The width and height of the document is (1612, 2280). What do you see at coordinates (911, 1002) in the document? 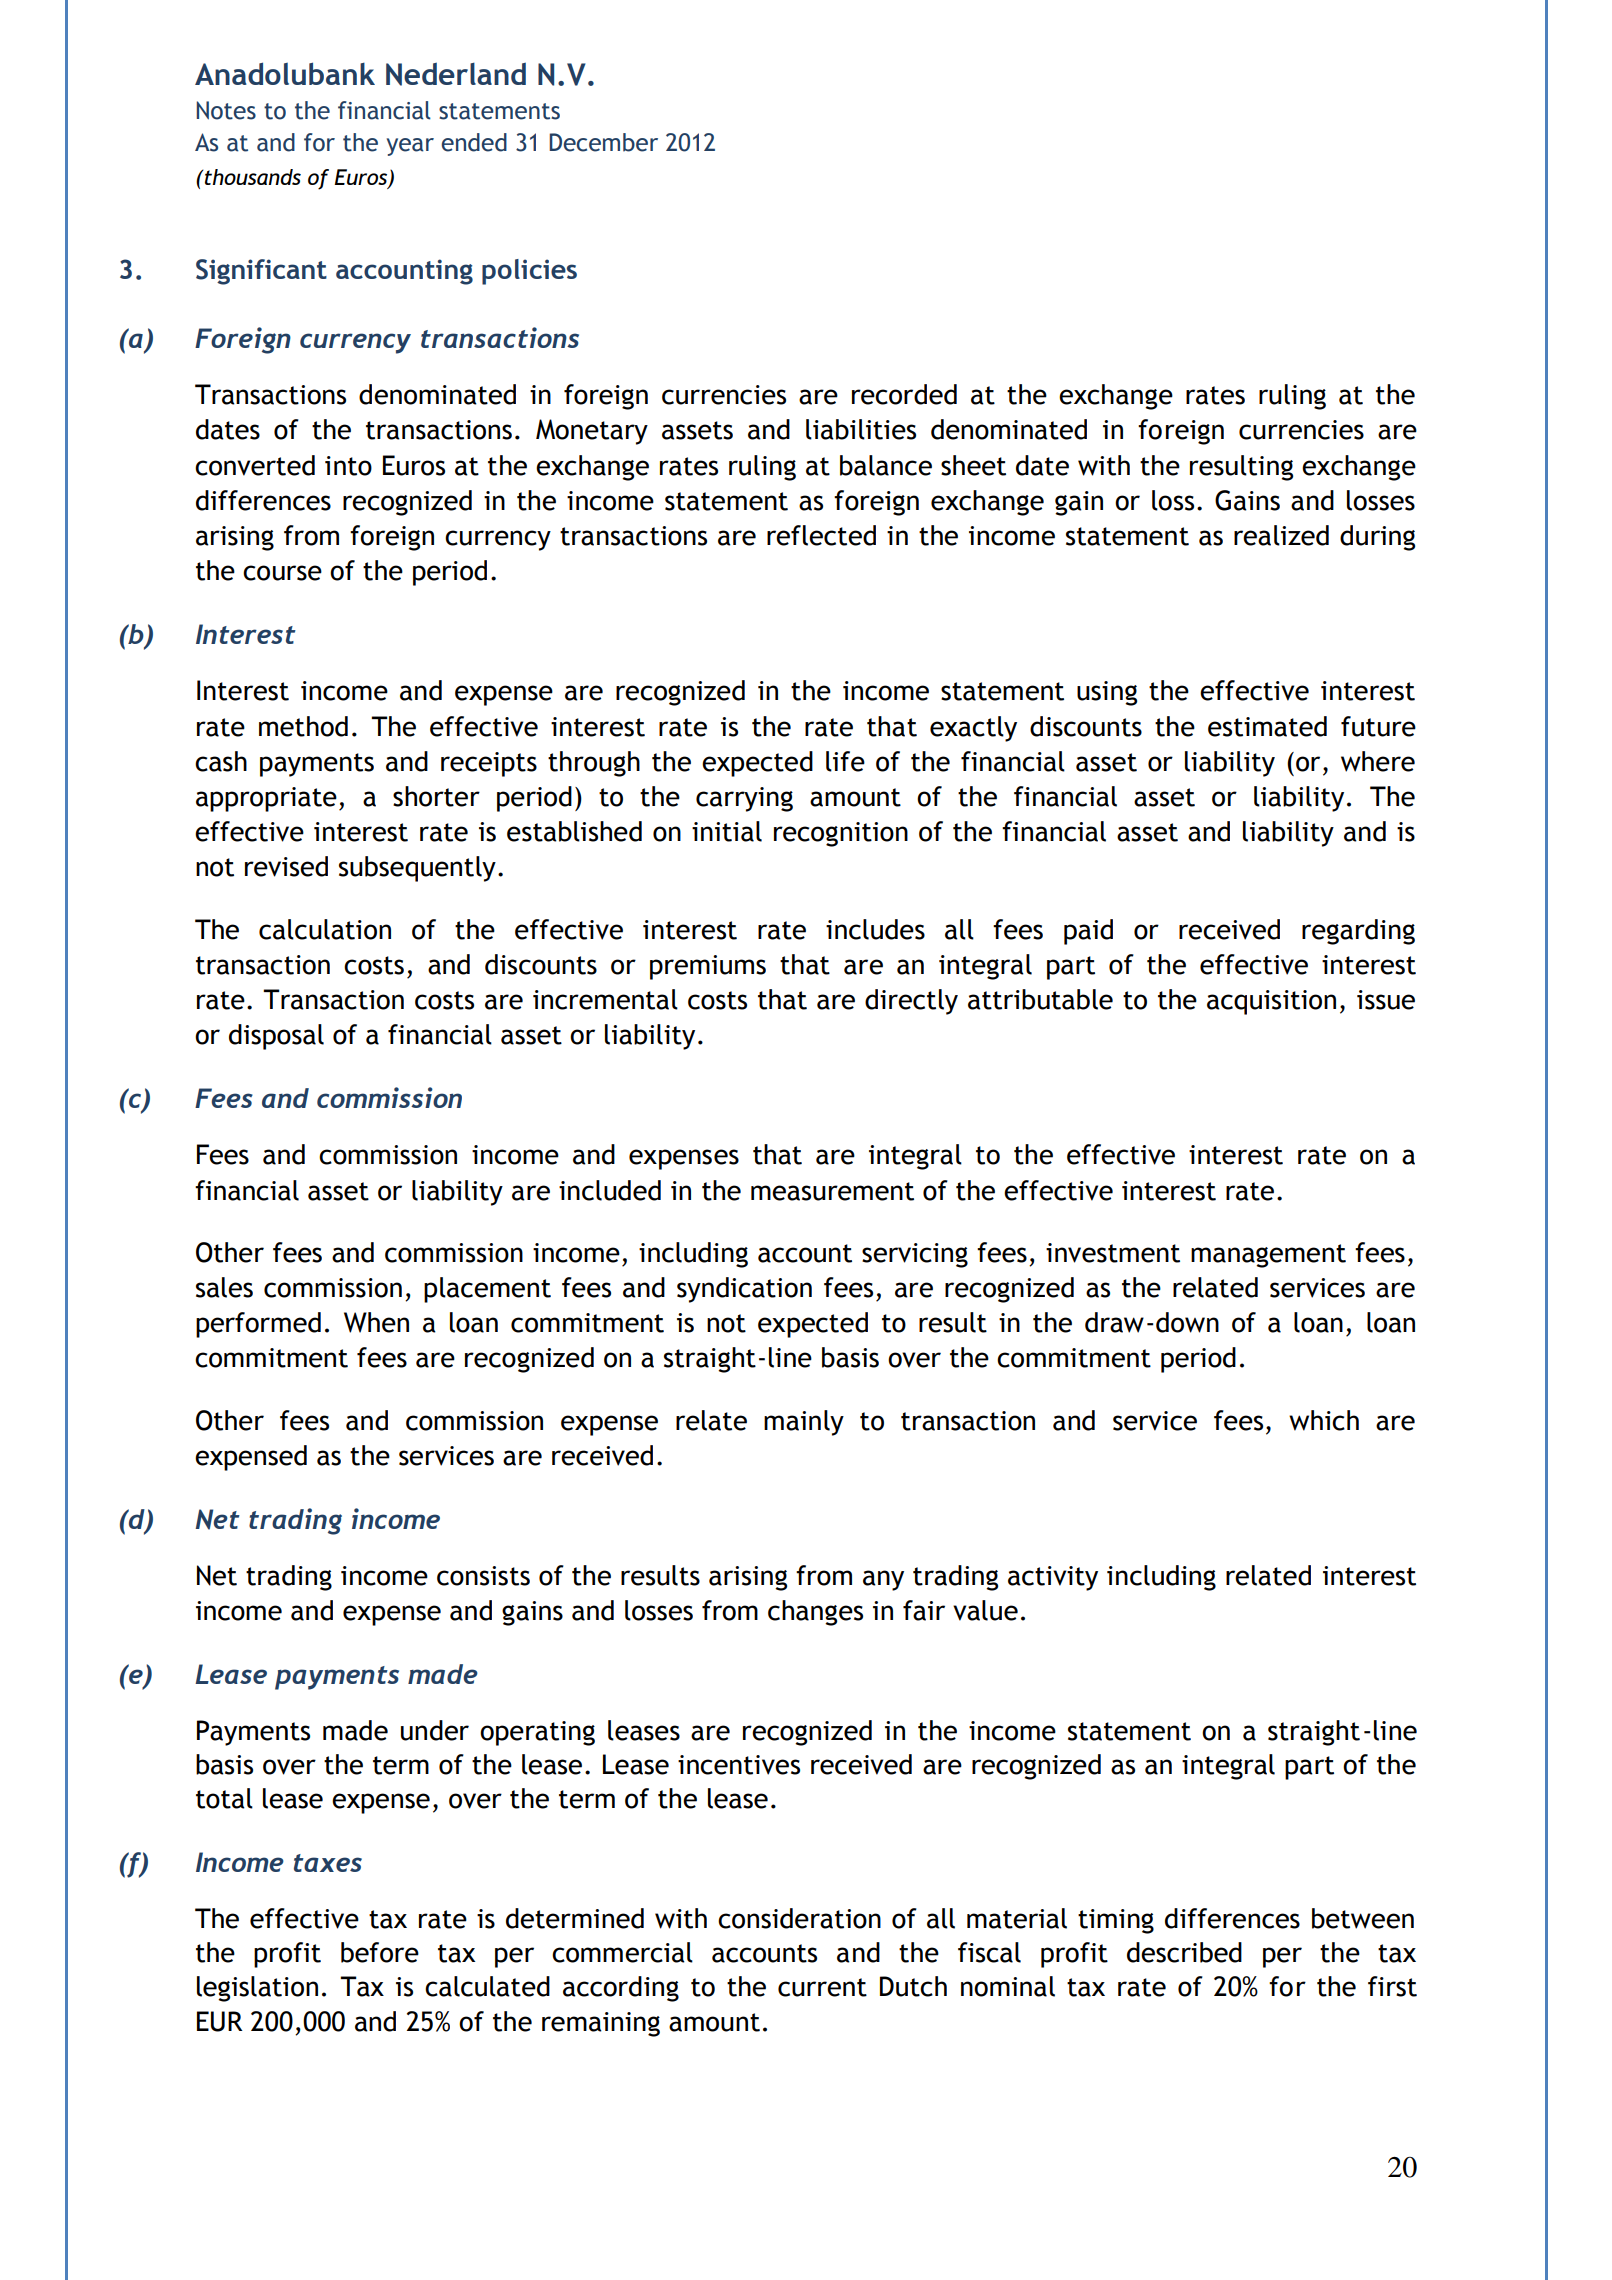
I see `directly` at bounding box center [911, 1002].
